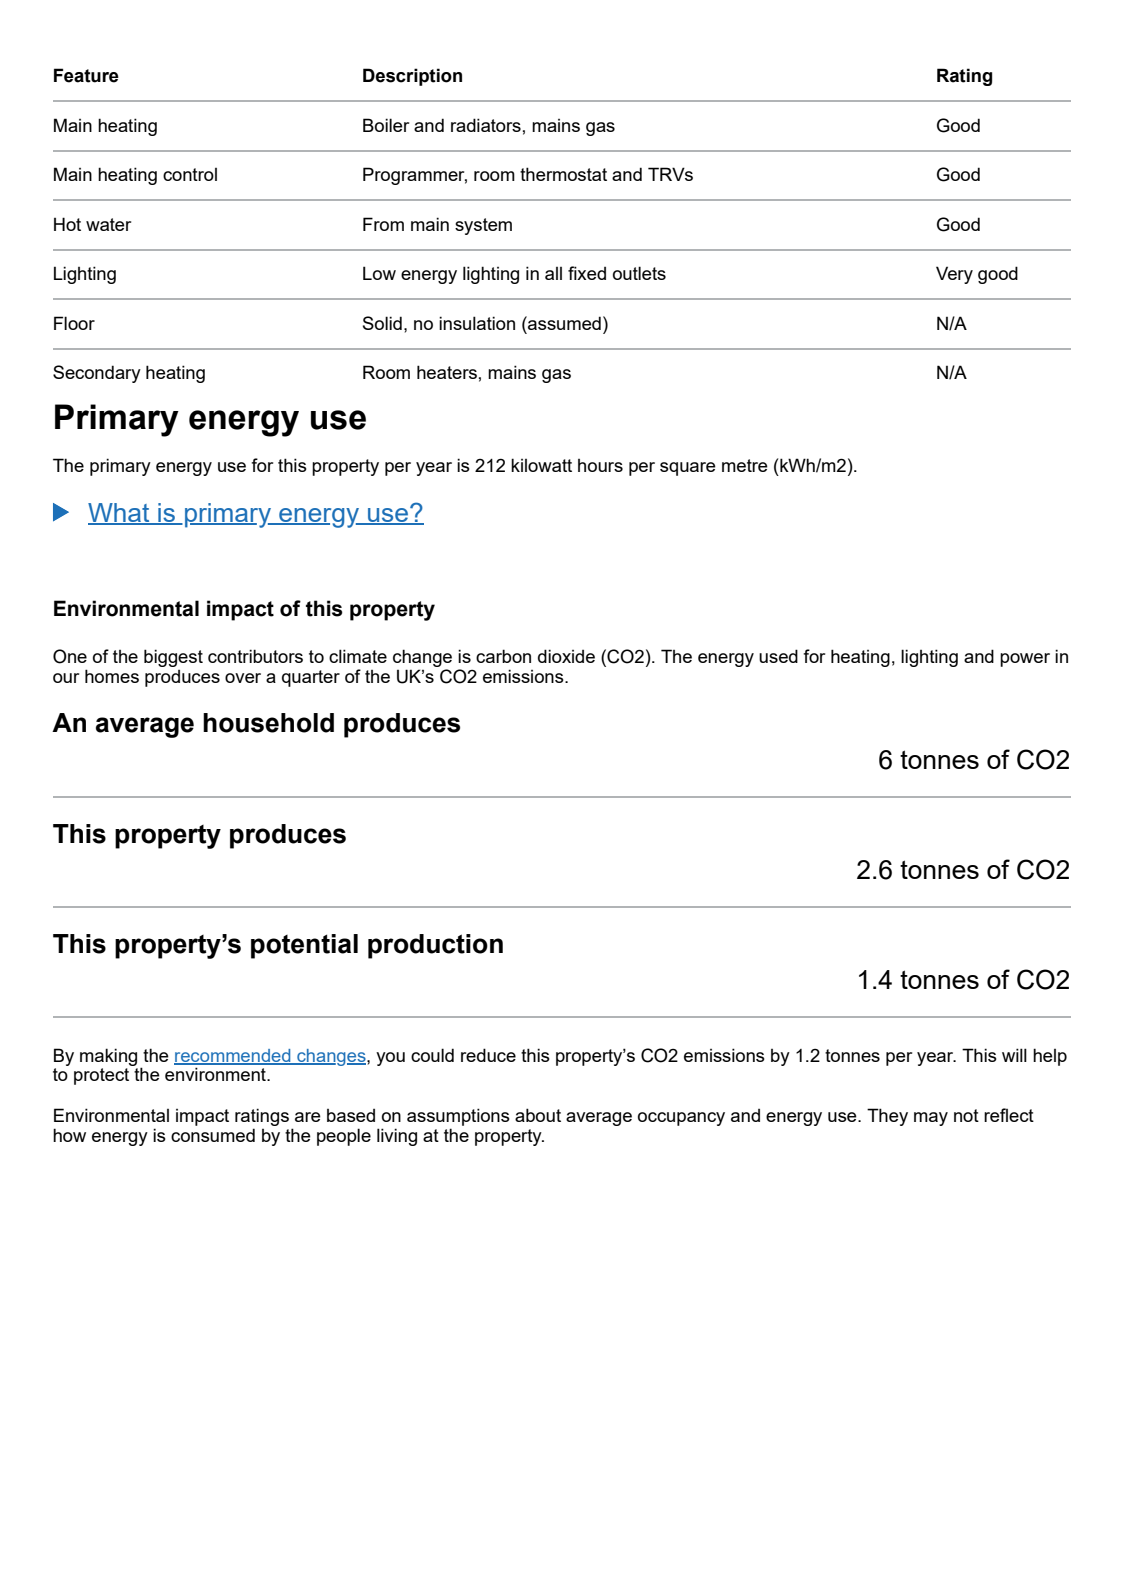  Describe the element at coordinates (97, 374) in the screenshot. I see `Secondary` at that location.
